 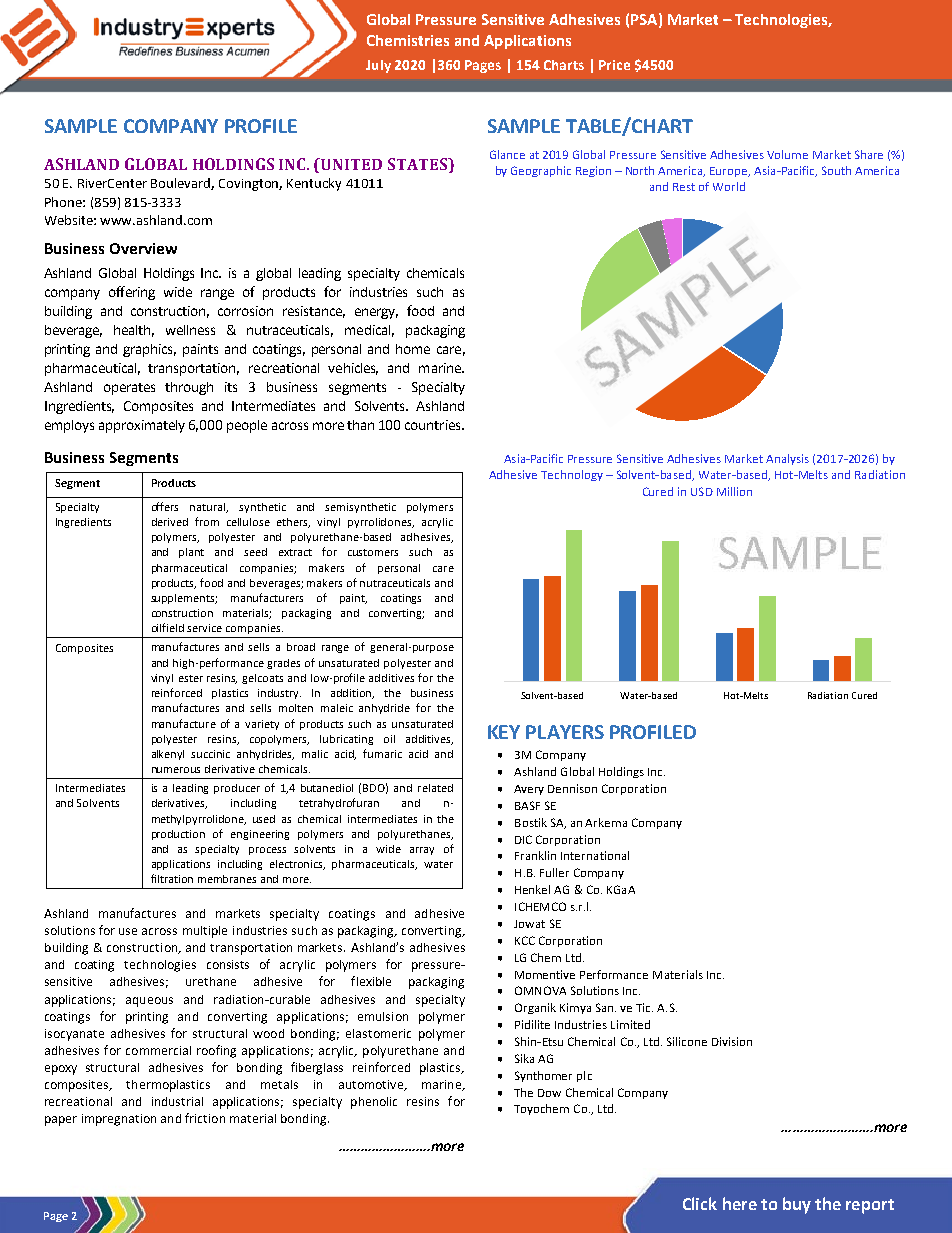 I want to click on Million, so click(x=734, y=491).
